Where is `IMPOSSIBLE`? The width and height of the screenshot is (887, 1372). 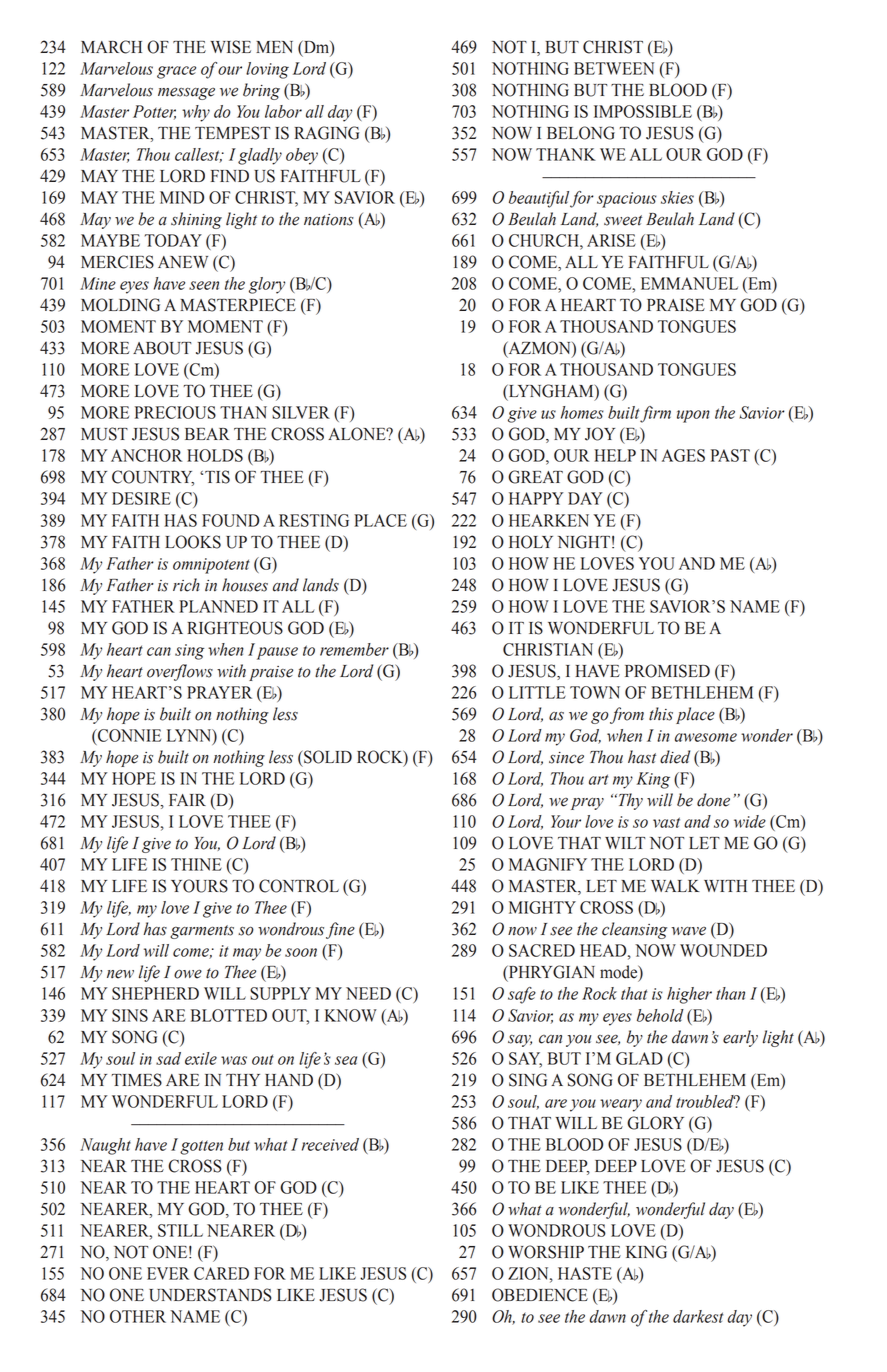 IMPOSSIBLE is located at coordinates (643, 111).
